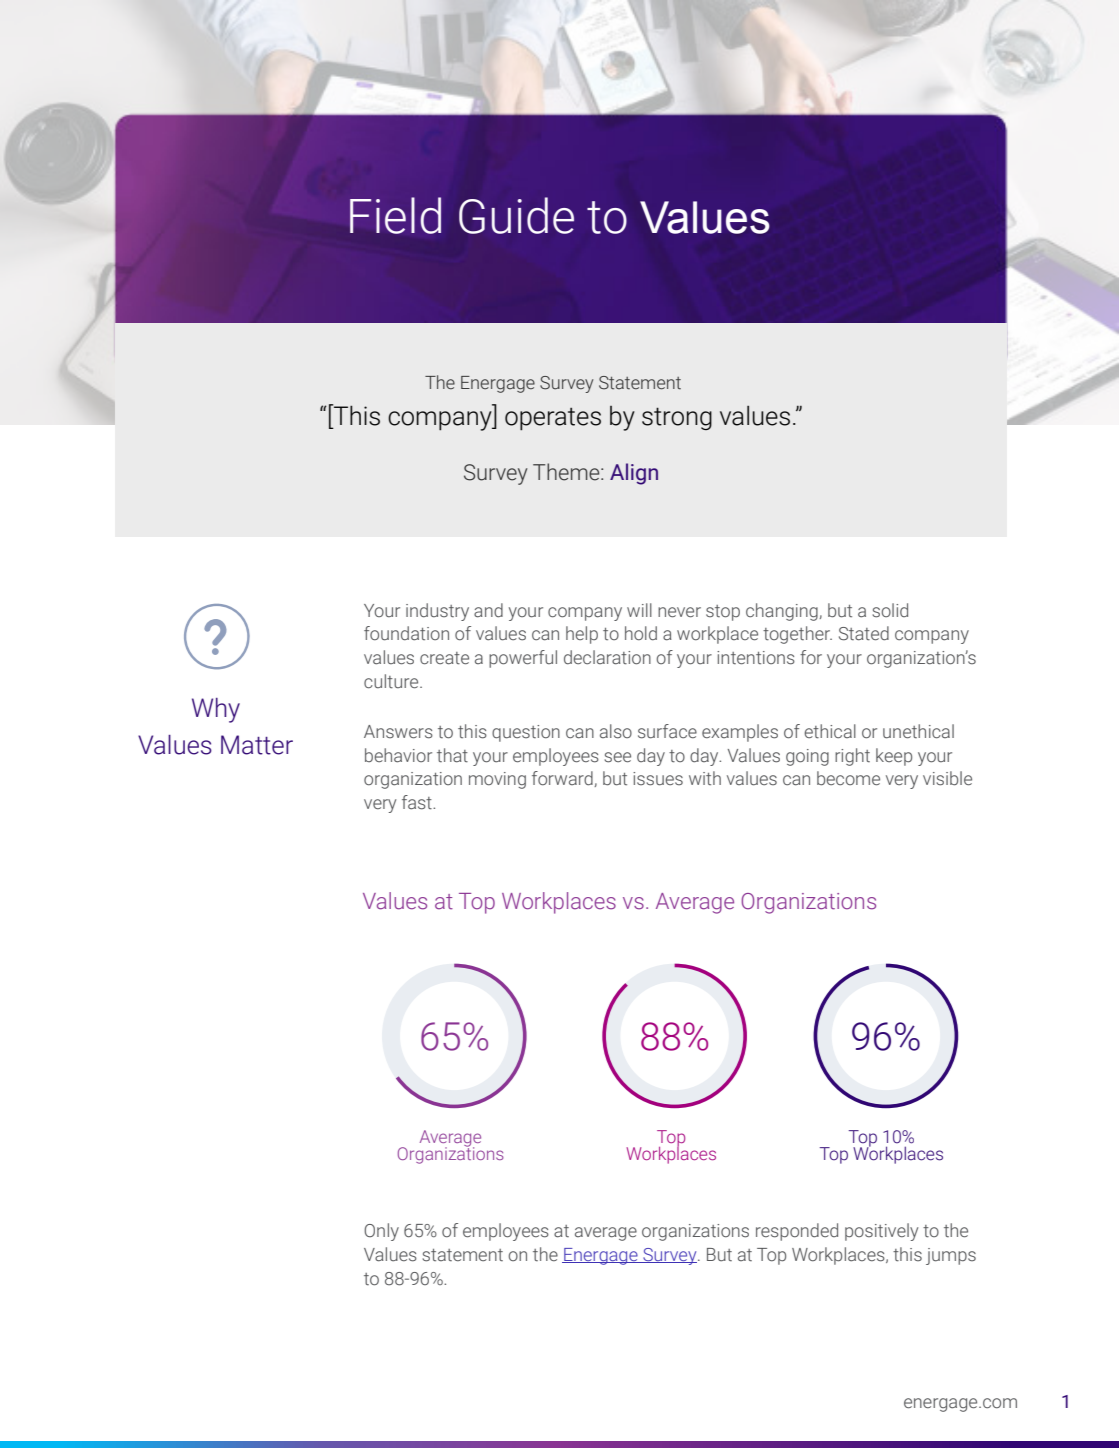  I want to click on Guide, so click(516, 215).
